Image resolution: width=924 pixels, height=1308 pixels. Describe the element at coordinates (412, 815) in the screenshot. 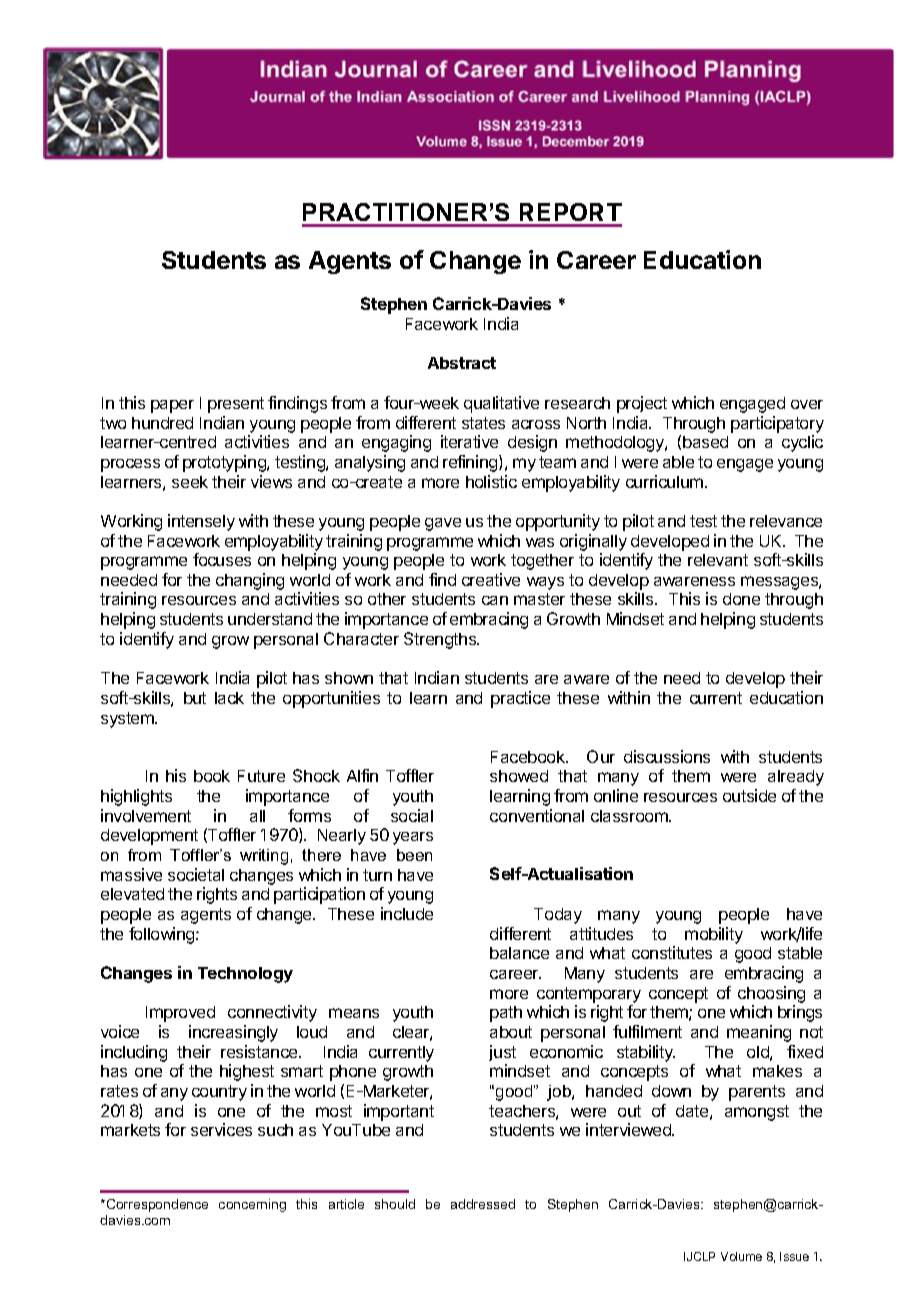

I see `social` at that location.
